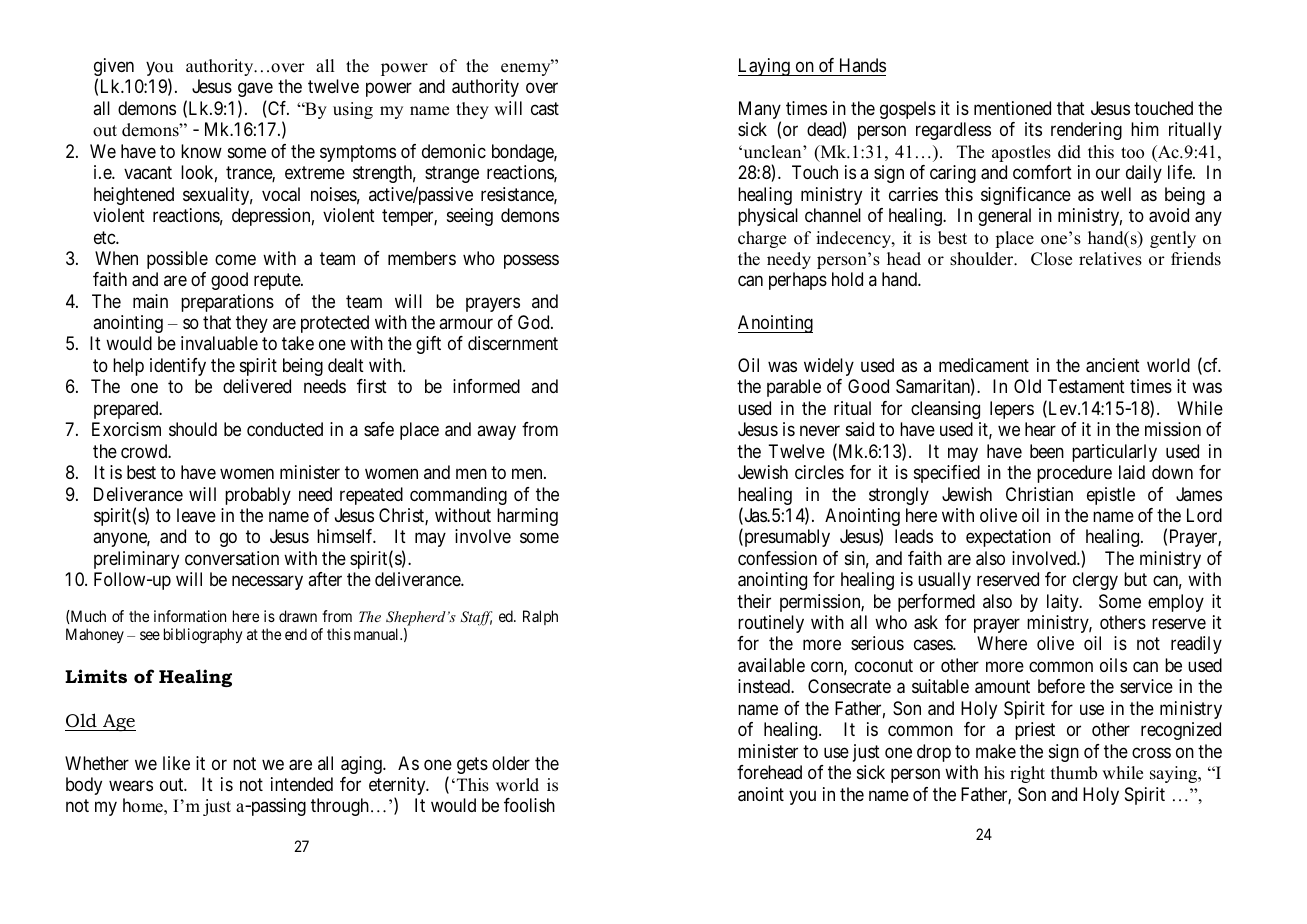 The image size is (1307, 924). What do you see at coordinates (777, 558) in the screenshot?
I see `confession` at bounding box center [777, 558].
